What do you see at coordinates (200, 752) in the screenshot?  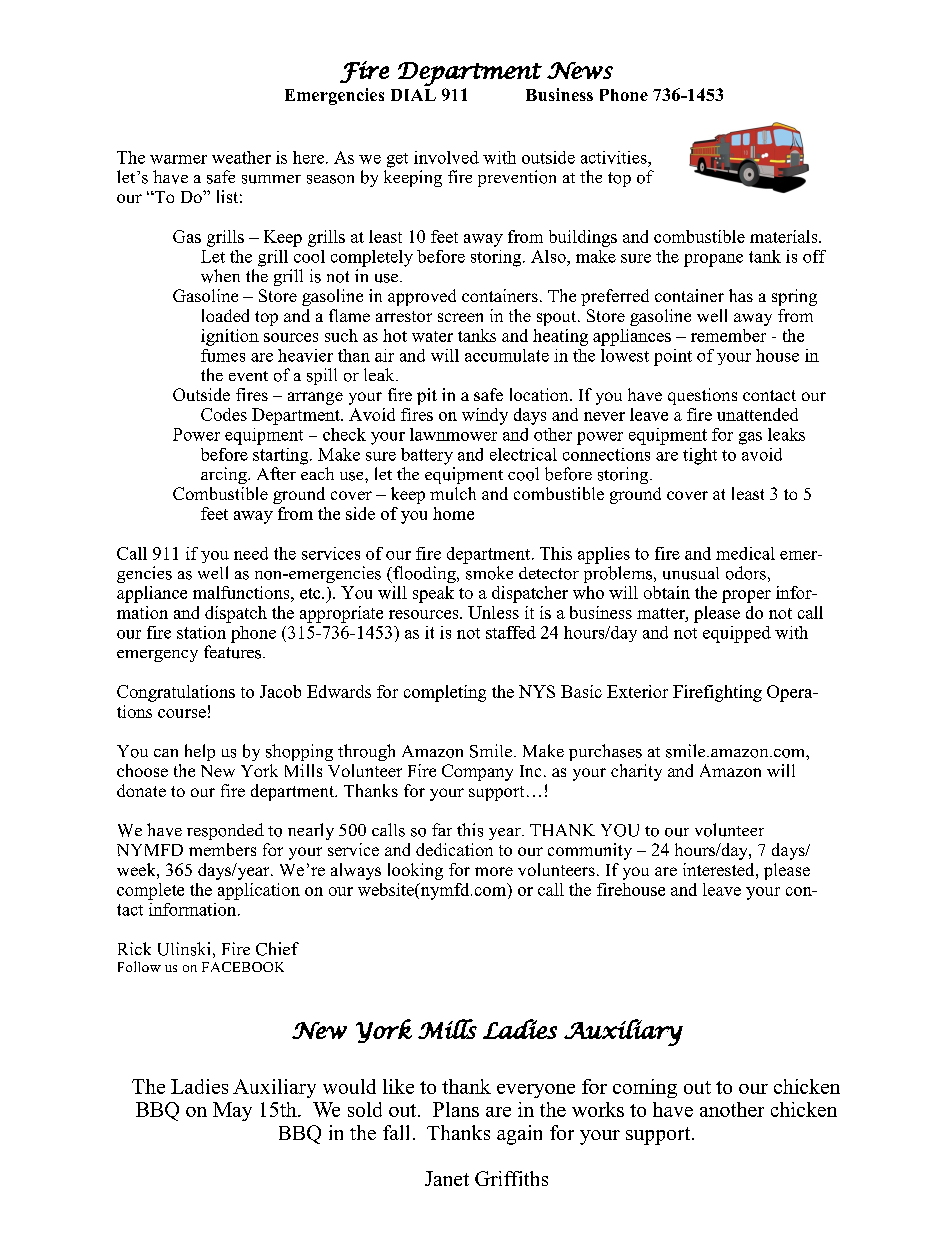 I see `help` at bounding box center [200, 752].
